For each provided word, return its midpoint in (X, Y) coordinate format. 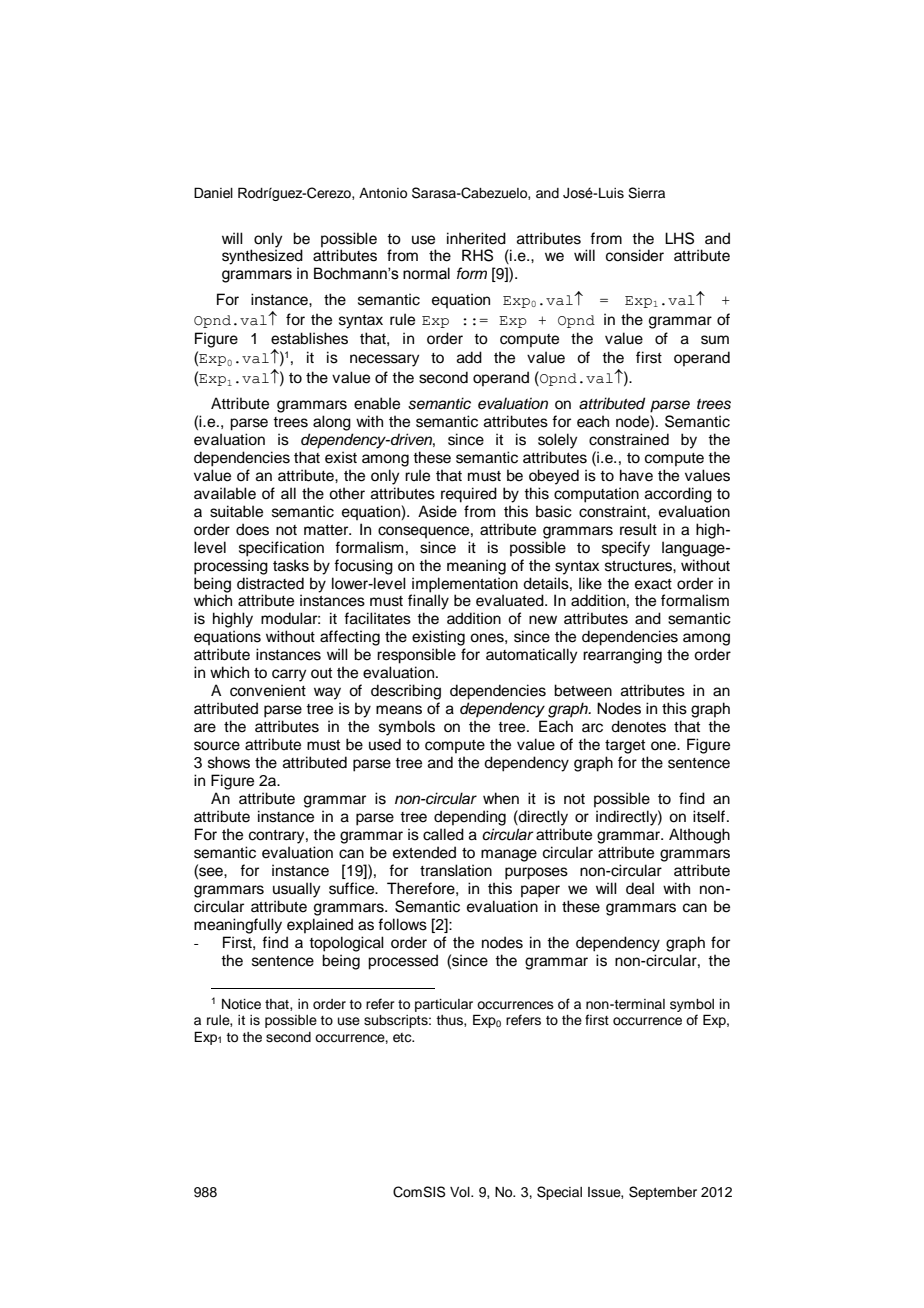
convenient (268, 690)
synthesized (262, 257)
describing (406, 692)
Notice (241, 1004)
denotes (638, 726)
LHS (679, 238)
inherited (476, 238)
